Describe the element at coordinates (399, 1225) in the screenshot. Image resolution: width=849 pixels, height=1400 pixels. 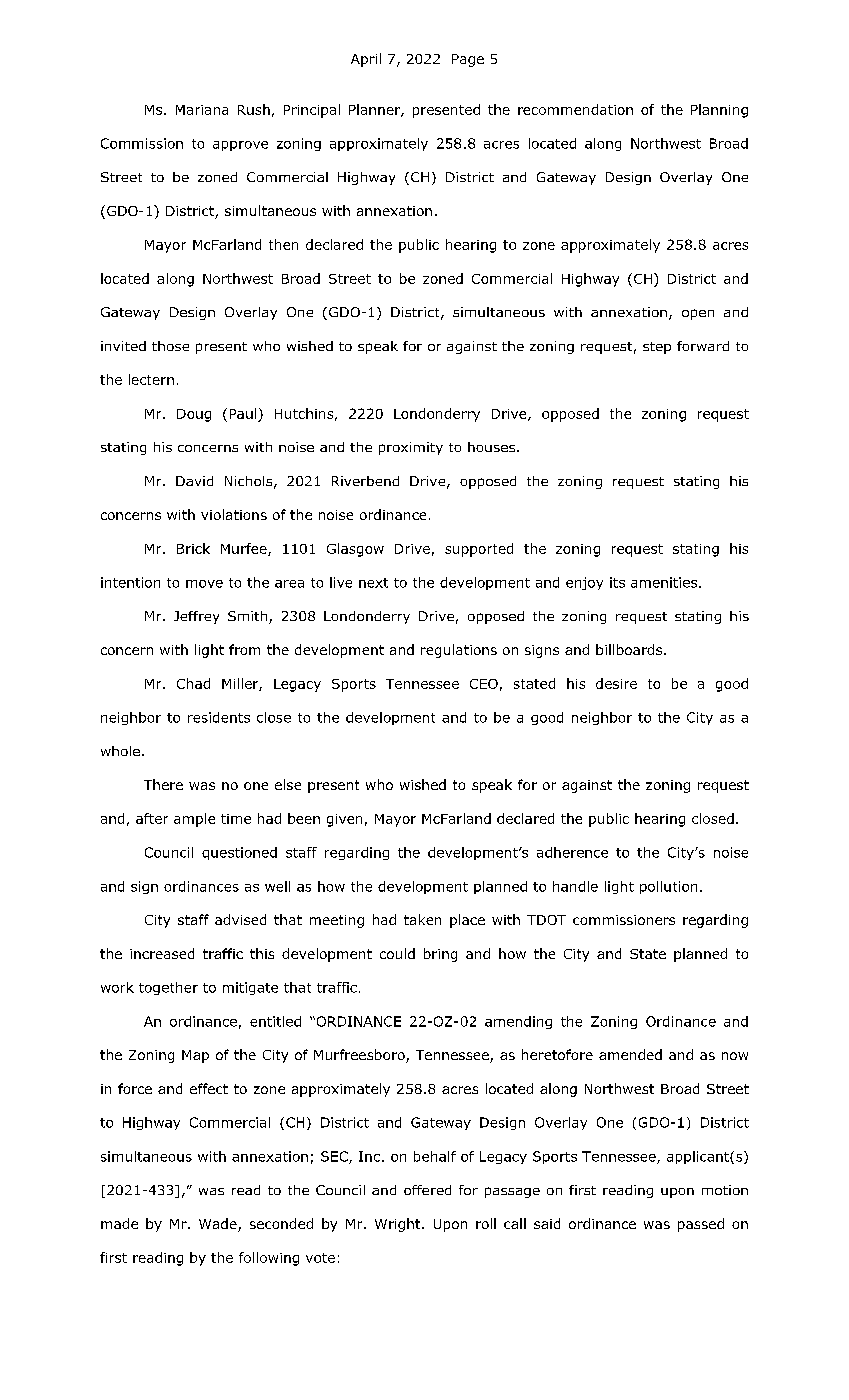
I see `Wright` at that location.
